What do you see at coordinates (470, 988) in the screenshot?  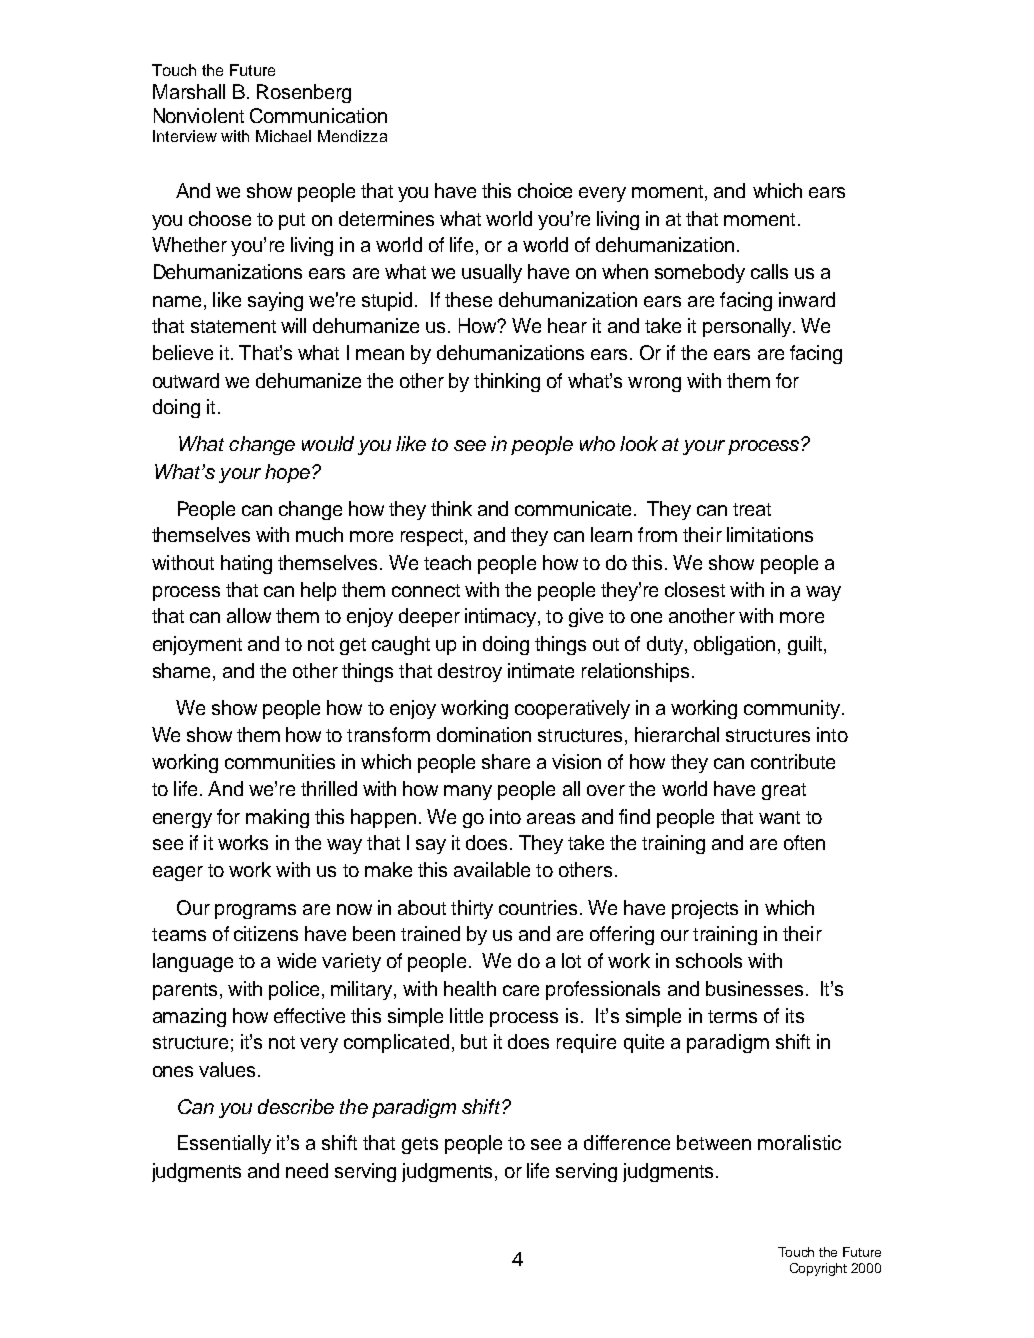 I see `health` at bounding box center [470, 988].
